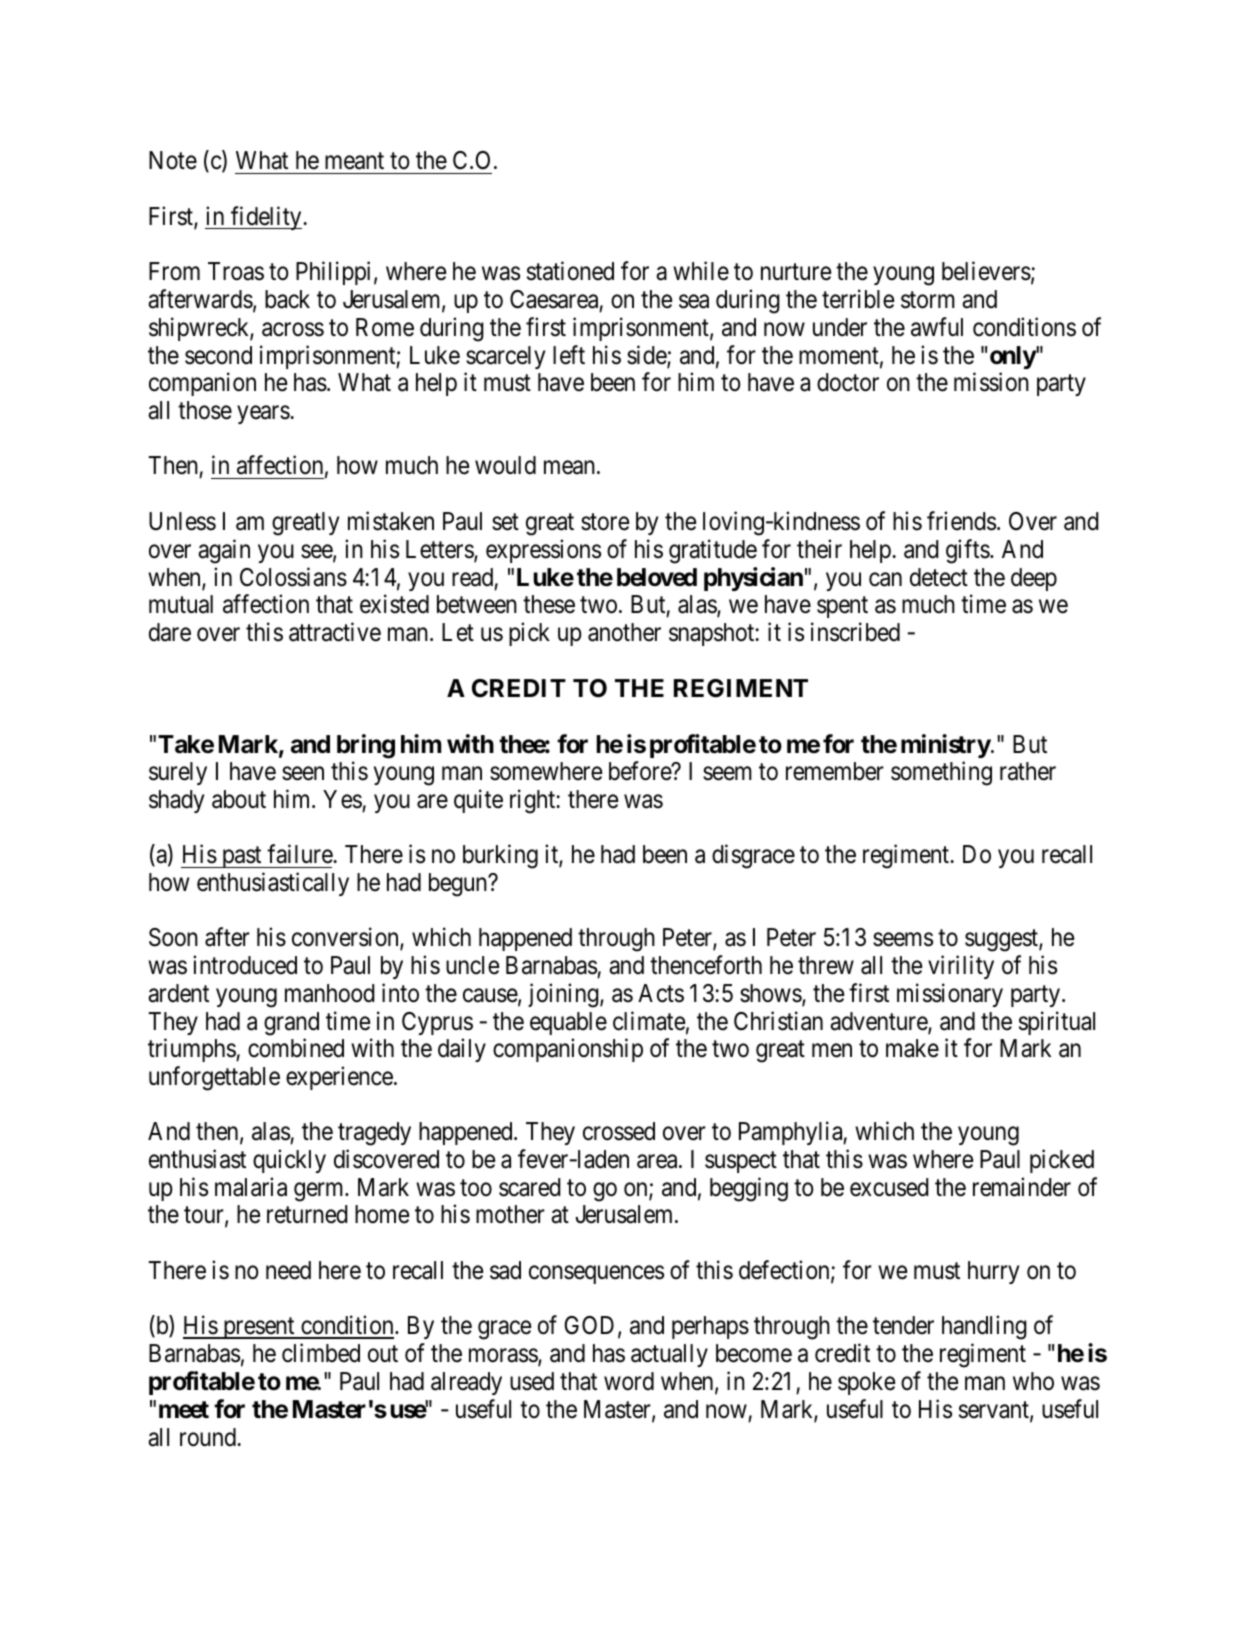 The height and width of the screenshot is (1625, 1256). Describe the element at coordinates (939, 577) in the screenshot. I see `detect` at that location.
